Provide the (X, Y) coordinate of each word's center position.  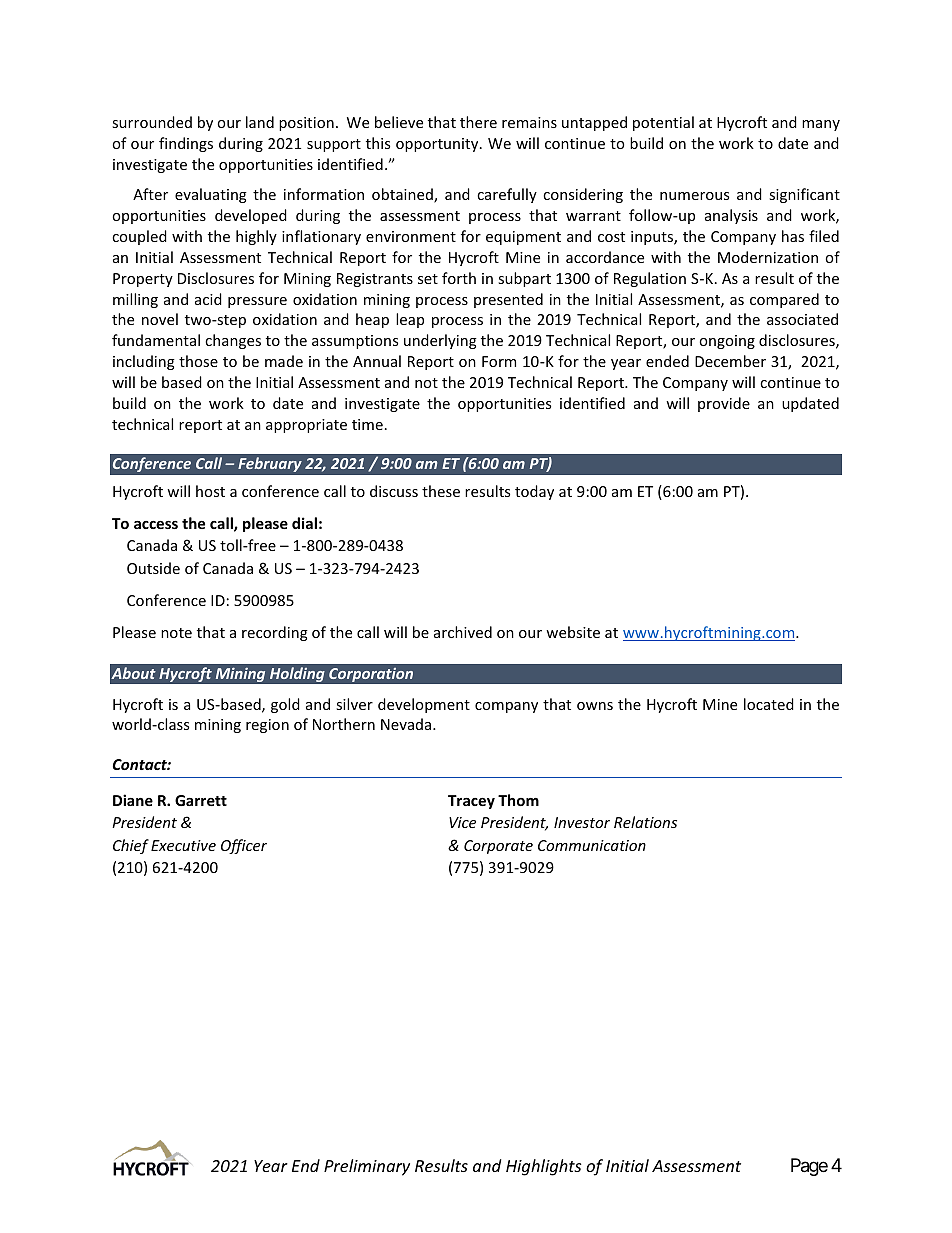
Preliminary (367, 1167)
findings (186, 144)
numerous (694, 196)
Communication (592, 845)
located (769, 704)
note (176, 633)
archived (463, 632)
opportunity (438, 145)
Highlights (543, 1167)
